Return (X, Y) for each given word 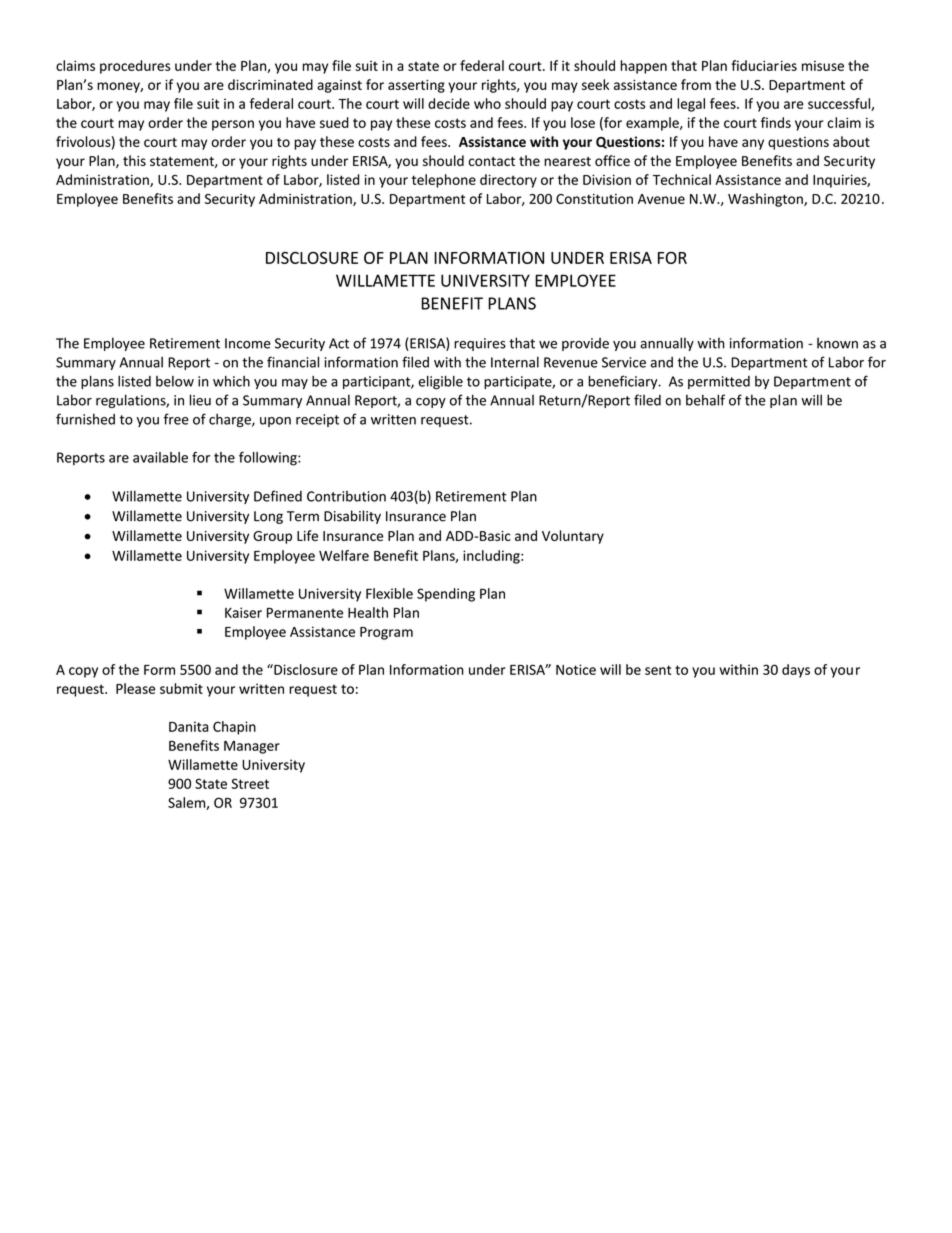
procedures (135, 67)
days (796, 671)
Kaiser (243, 612)
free (176, 419)
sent (658, 670)
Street (250, 783)
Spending (446, 595)
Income (248, 343)
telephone (444, 181)
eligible (440, 383)
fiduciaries (764, 65)
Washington (766, 200)
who (487, 103)
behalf (705, 400)
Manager (252, 747)
